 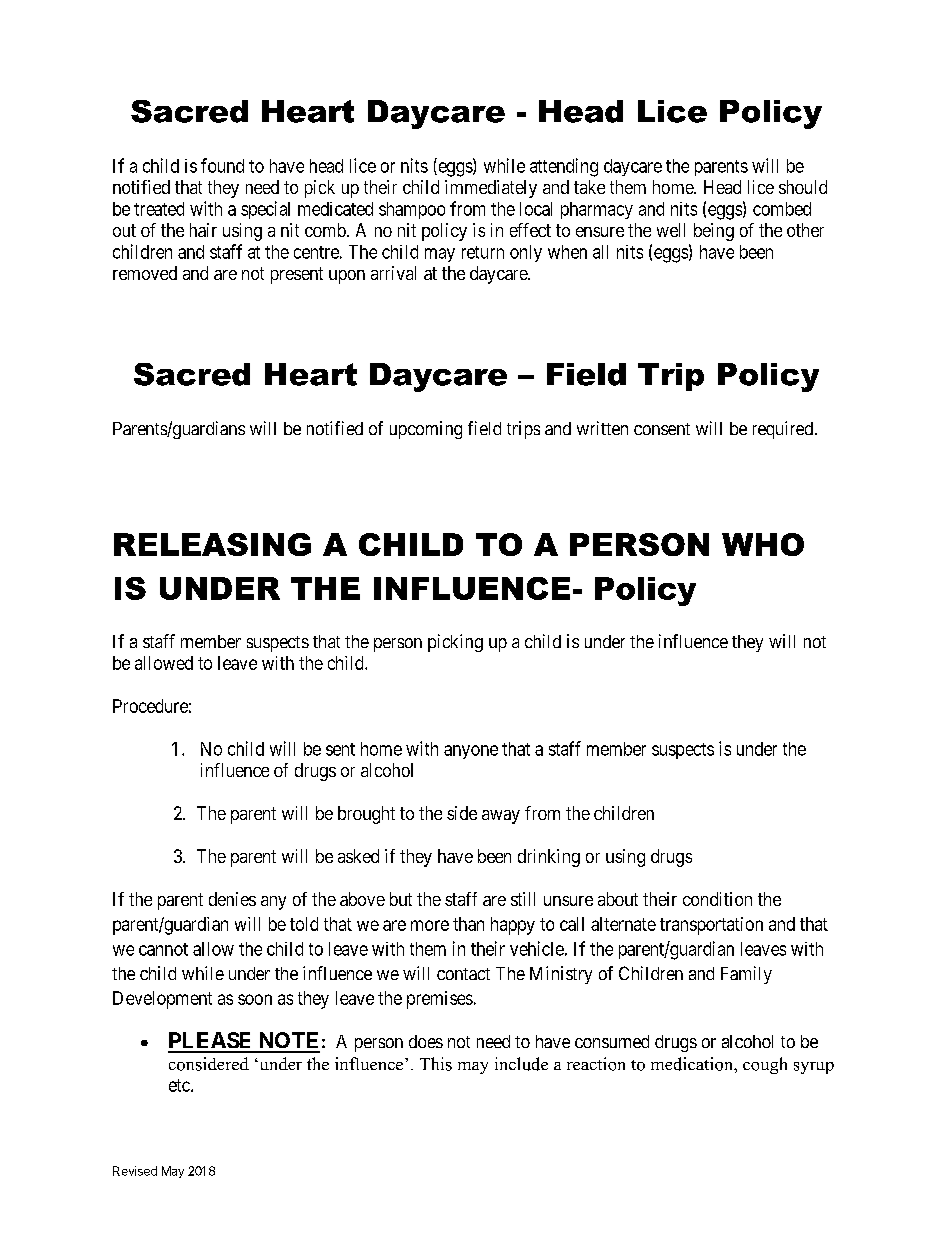 What do you see at coordinates (366, 815) in the page?
I see `brought` at bounding box center [366, 815].
